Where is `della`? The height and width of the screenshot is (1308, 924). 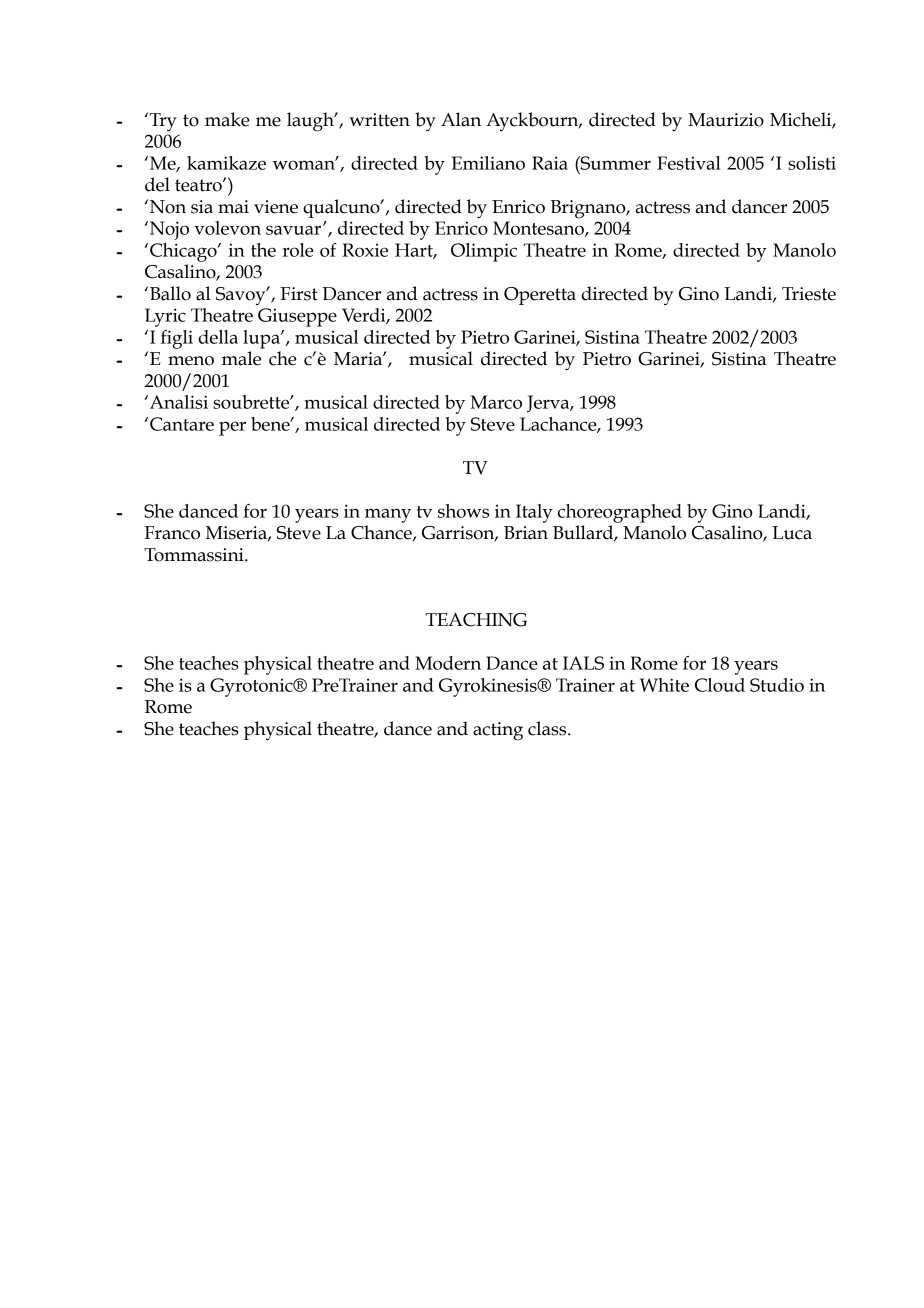 della is located at coordinates (218, 337).
